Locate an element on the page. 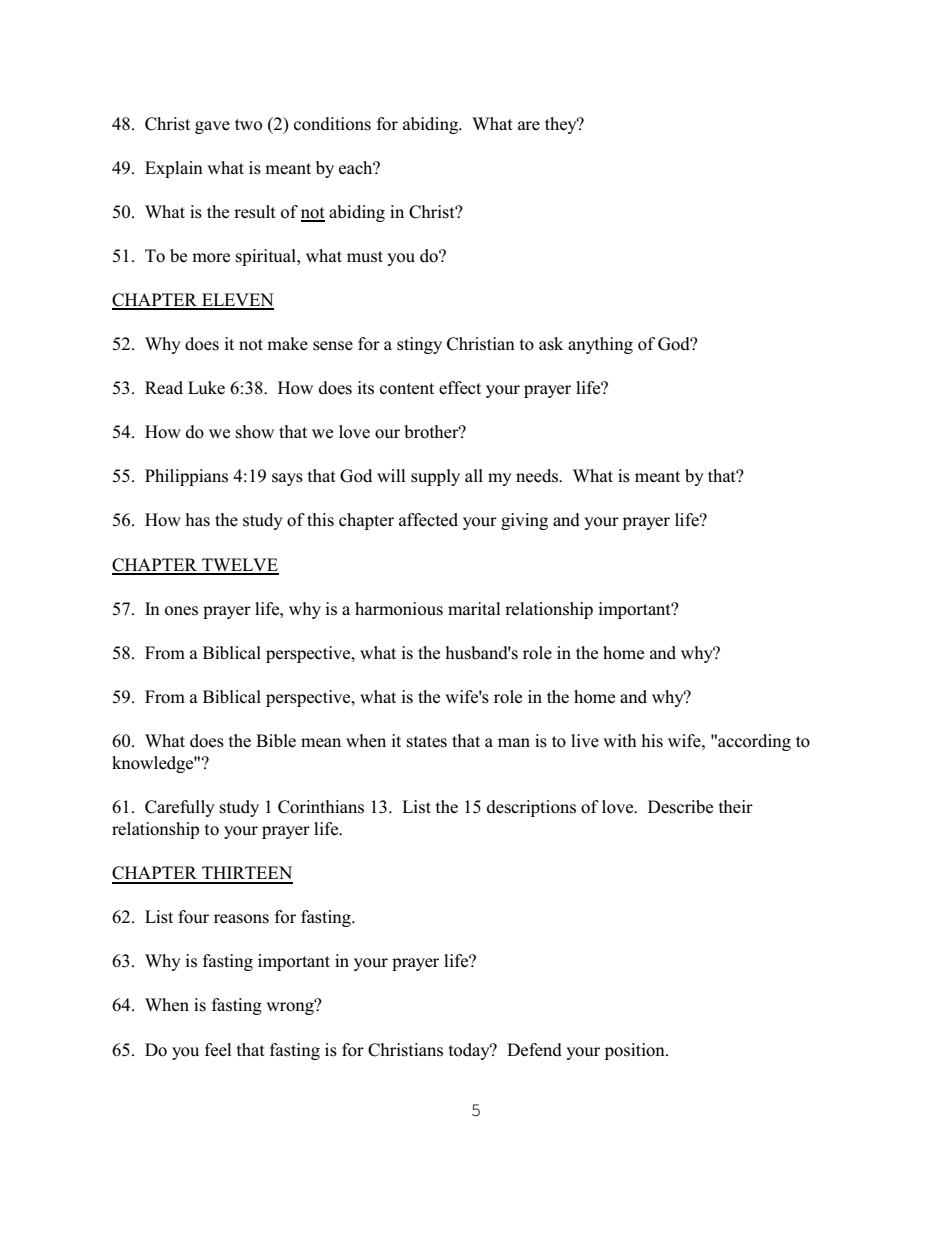 The width and height of the image is (952, 1233). Bible is located at coordinates (276, 741).
